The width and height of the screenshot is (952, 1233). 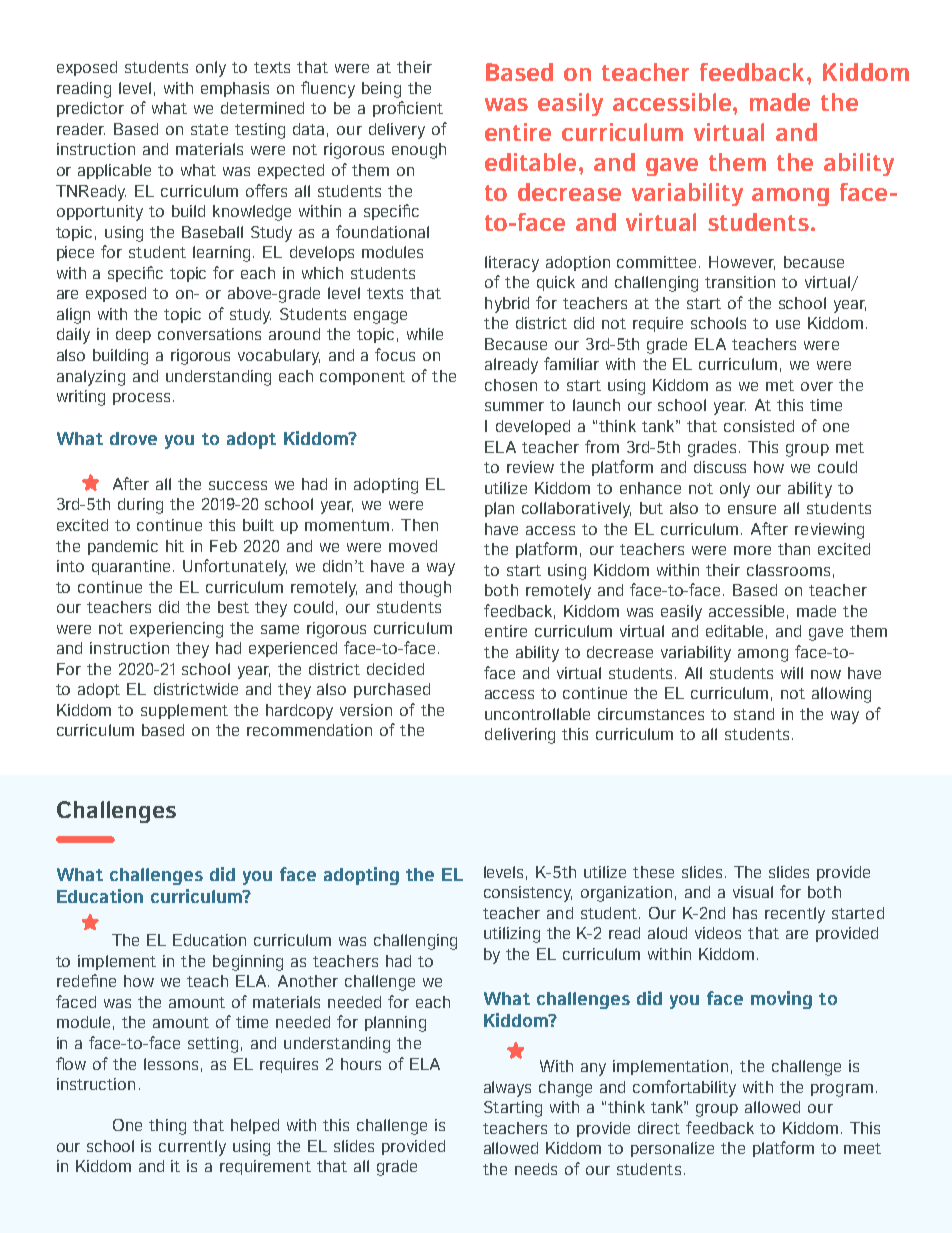 I want to click on though, so click(x=425, y=589).
